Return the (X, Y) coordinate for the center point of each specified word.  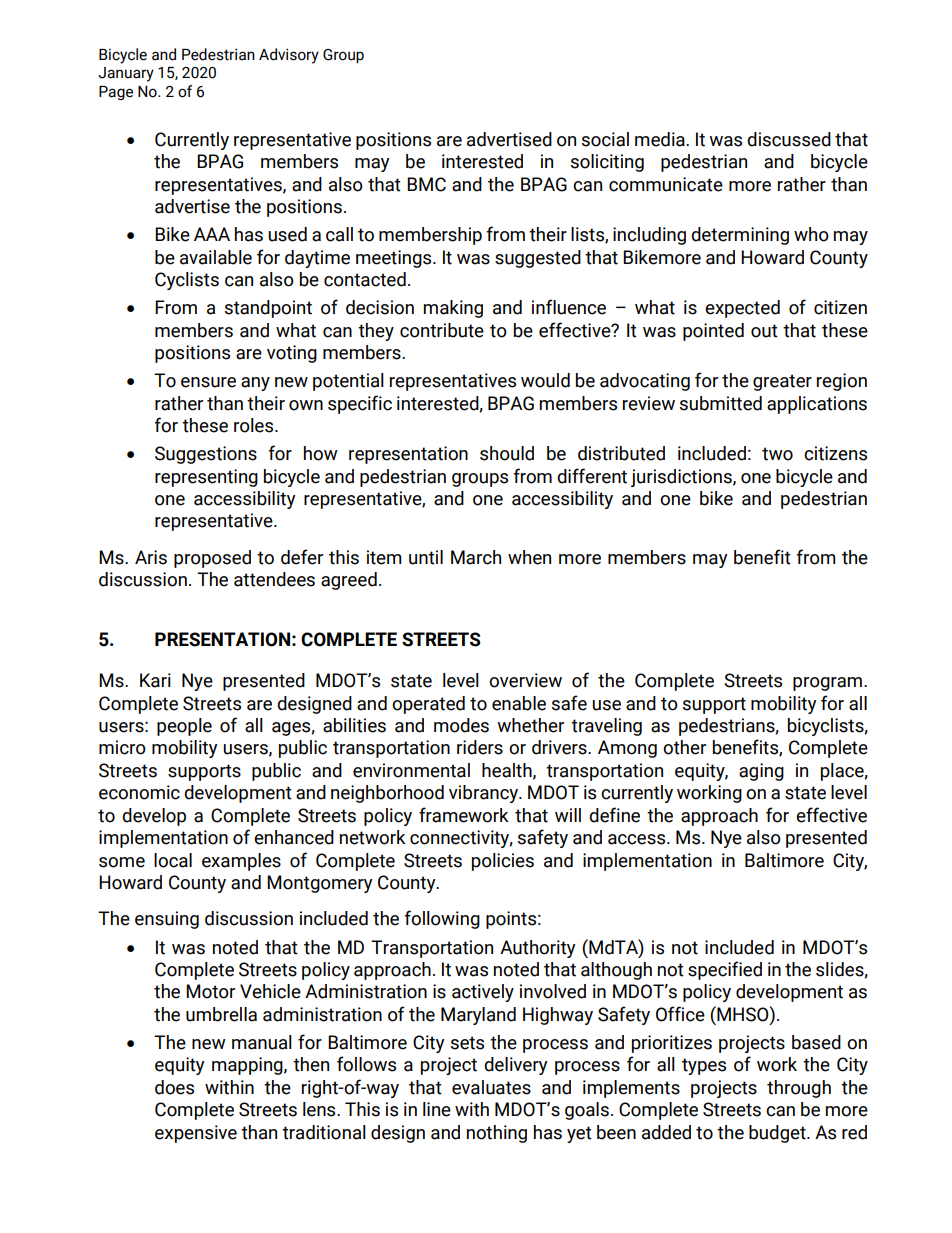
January (126, 74)
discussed (789, 139)
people (184, 727)
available (216, 257)
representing (206, 478)
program (827, 684)
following (442, 919)
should (507, 453)
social (605, 139)
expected (742, 309)
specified (725, 970)
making (453, 309)
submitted (721, 403)
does (174, 1087)
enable (519, 703)
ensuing (167, 920)
